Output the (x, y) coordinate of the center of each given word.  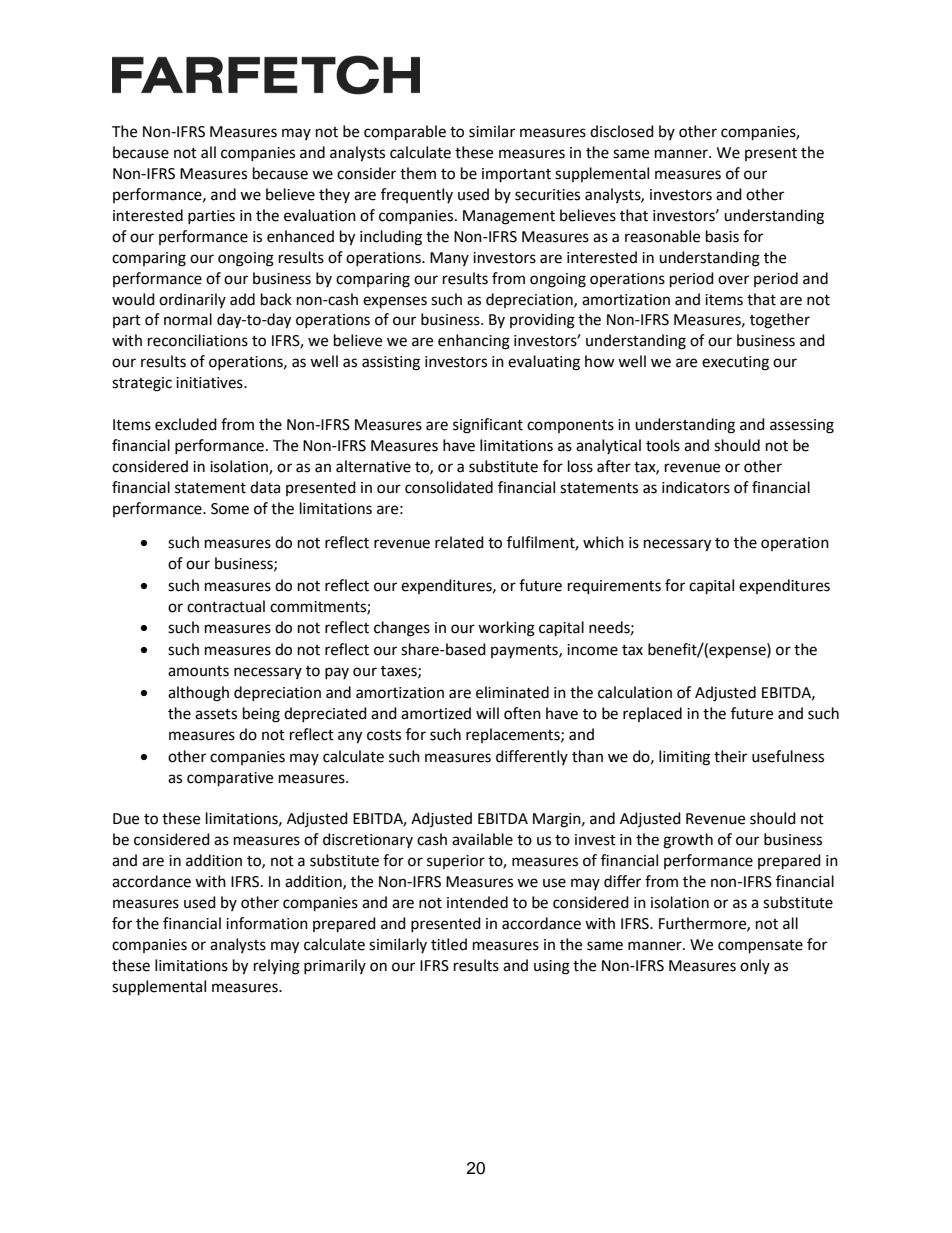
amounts (198, 671)
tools (663, 445)
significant (488, 426)
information (267, 923)
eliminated (512, 692)
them (418, 173)
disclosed (622, 131)
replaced (652, 714)
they (334, 195)
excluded (186, 424)
